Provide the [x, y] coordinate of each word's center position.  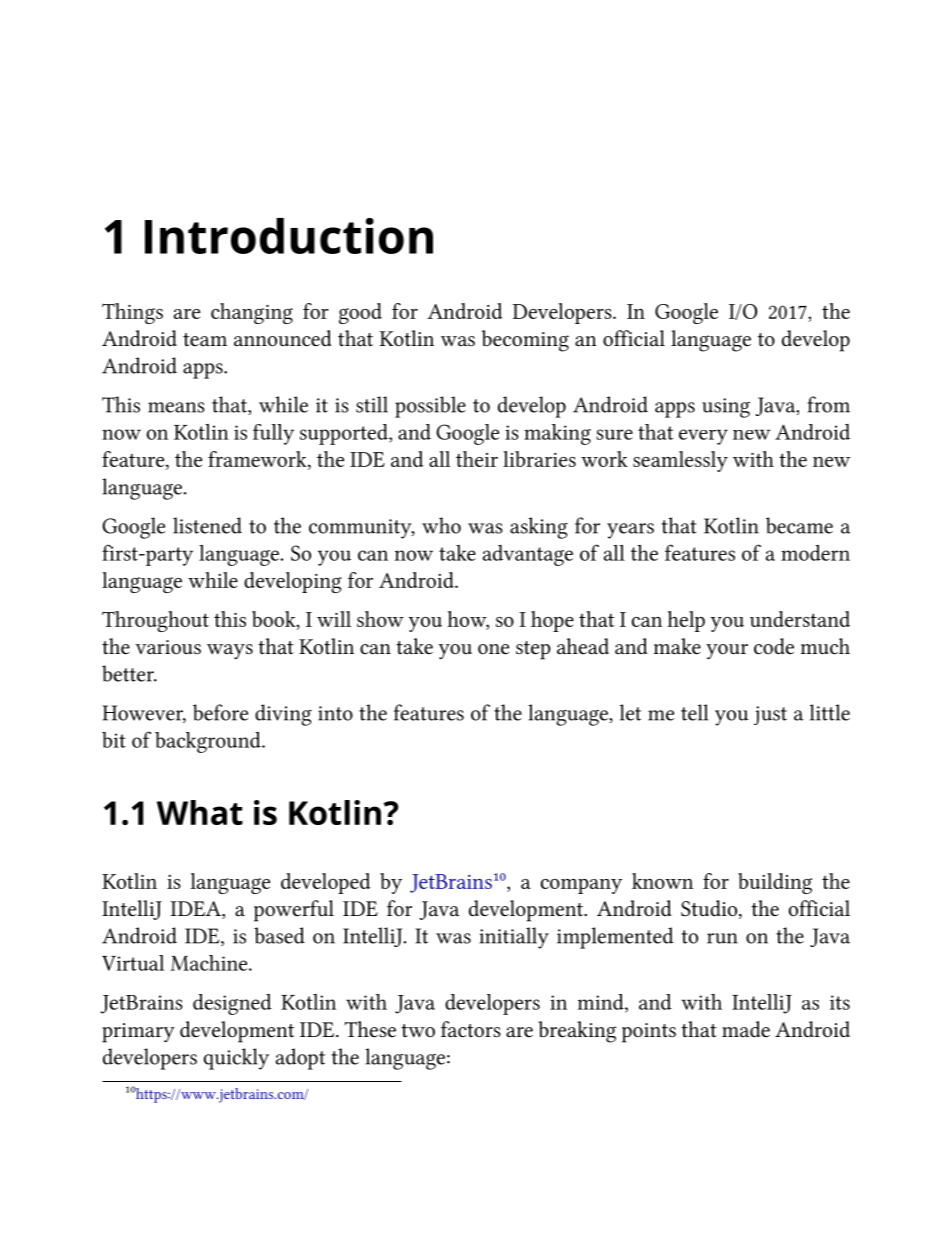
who [441, 525]
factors [471, 1029]
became [799, 525]
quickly [236, 1059]
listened [207, 525]
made [746, 1029]
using [726, 408]
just [770, 715]
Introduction [289, 236]
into [335, 713]
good [360, 313]
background [209, 742]
